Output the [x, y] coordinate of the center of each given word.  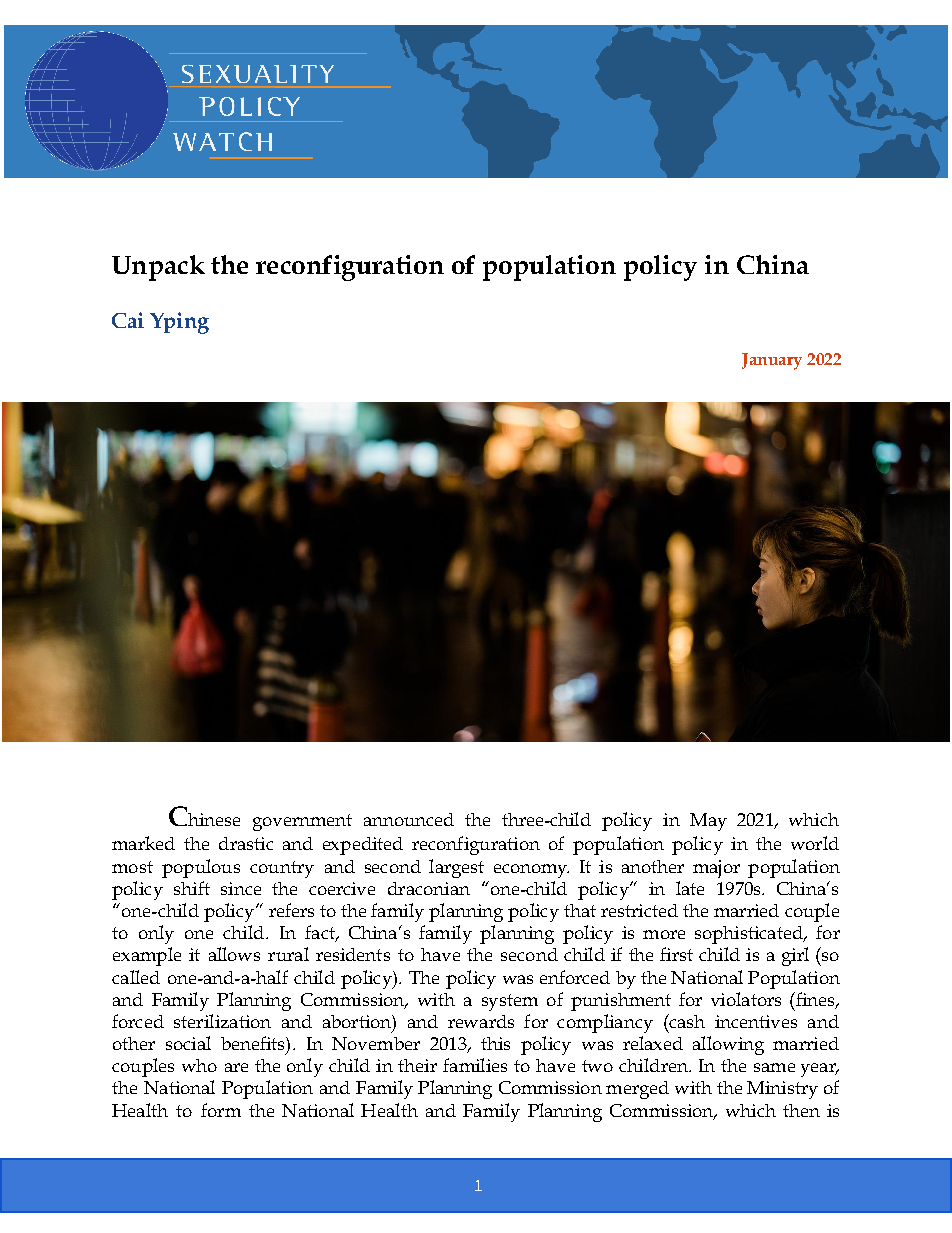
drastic [246, 843]
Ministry [782, 1090]
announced [409, 819]
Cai [128, 320]
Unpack [158, 268]
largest [456, 868]
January [772, 361]
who [199, 1065]
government [302, 822]
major [716, 869]
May [708, 822]
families [475, 1065]
